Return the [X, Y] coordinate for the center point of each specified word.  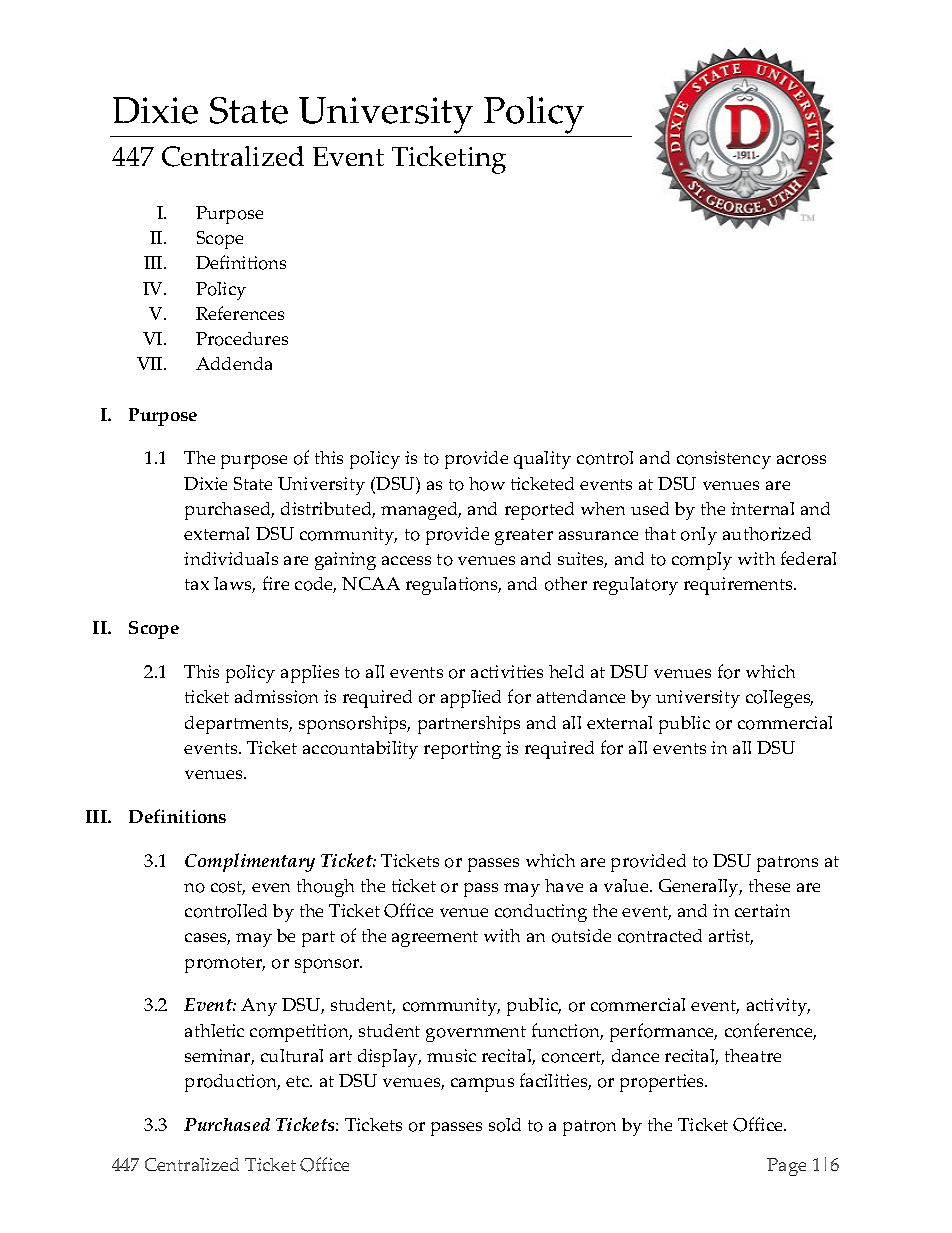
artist [731, 937]
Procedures [242, 339]
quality [542, 460]
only [699, 536]
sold [505, 1125]
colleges [779, 699]
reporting [462, 750]
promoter [225, 965]
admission [276, 697]
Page [786, 1167]
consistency [724, 460]
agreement [435, 939]
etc [299, 1081]
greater [524, 537]
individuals [231, 558]
